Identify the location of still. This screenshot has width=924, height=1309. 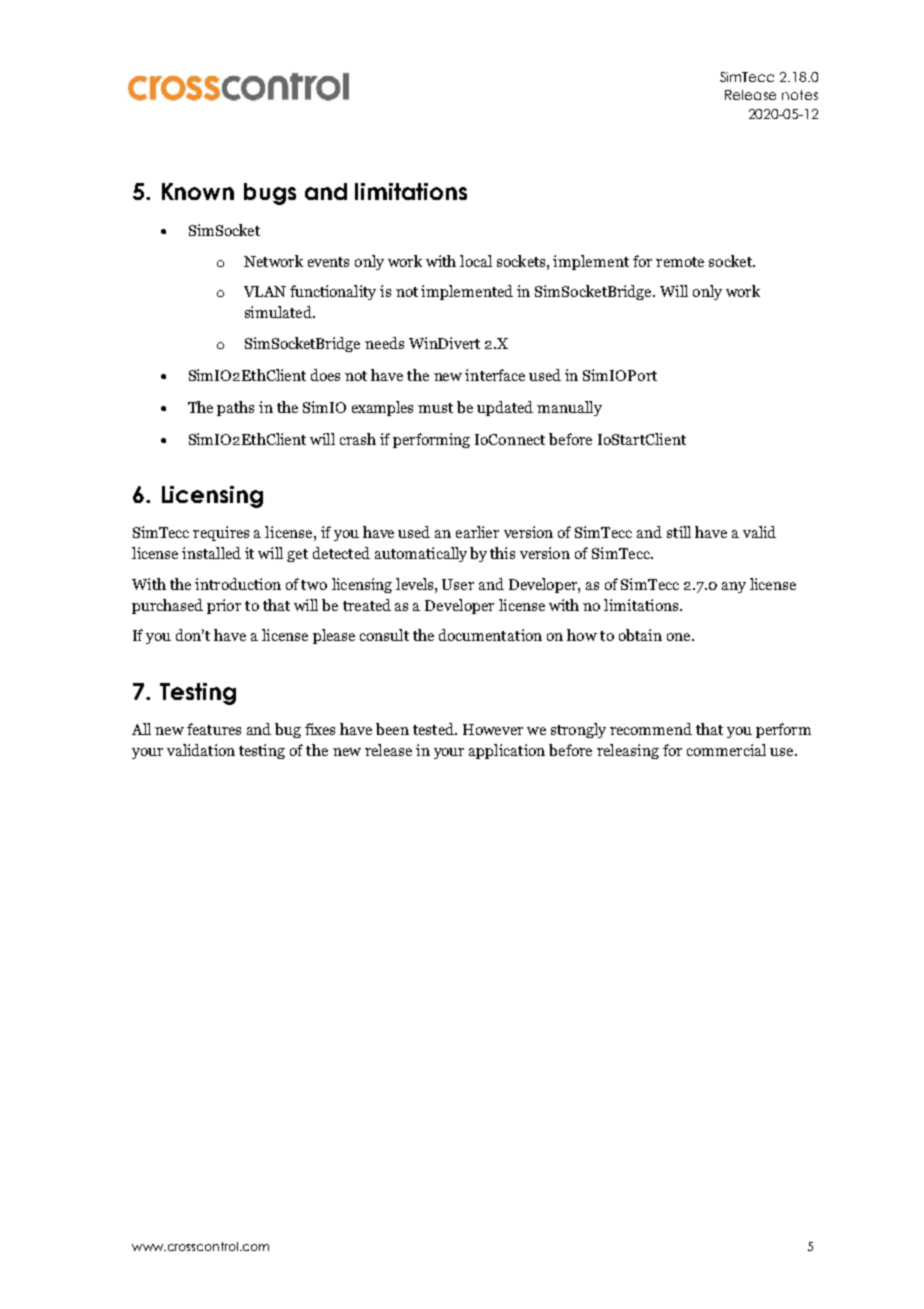
(679, 532).
